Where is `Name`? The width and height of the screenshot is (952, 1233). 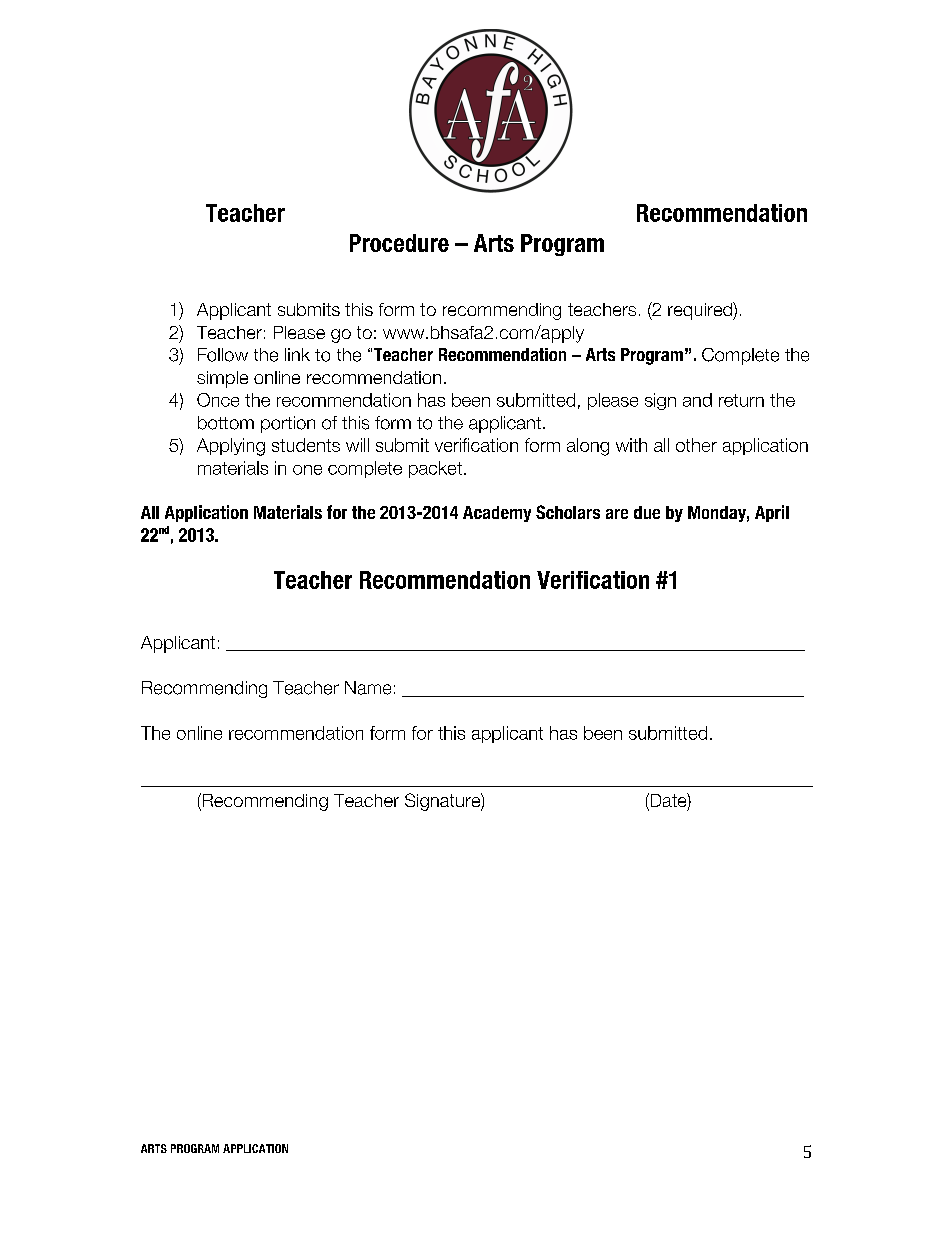
Name is located at coordinates (368, 688).
